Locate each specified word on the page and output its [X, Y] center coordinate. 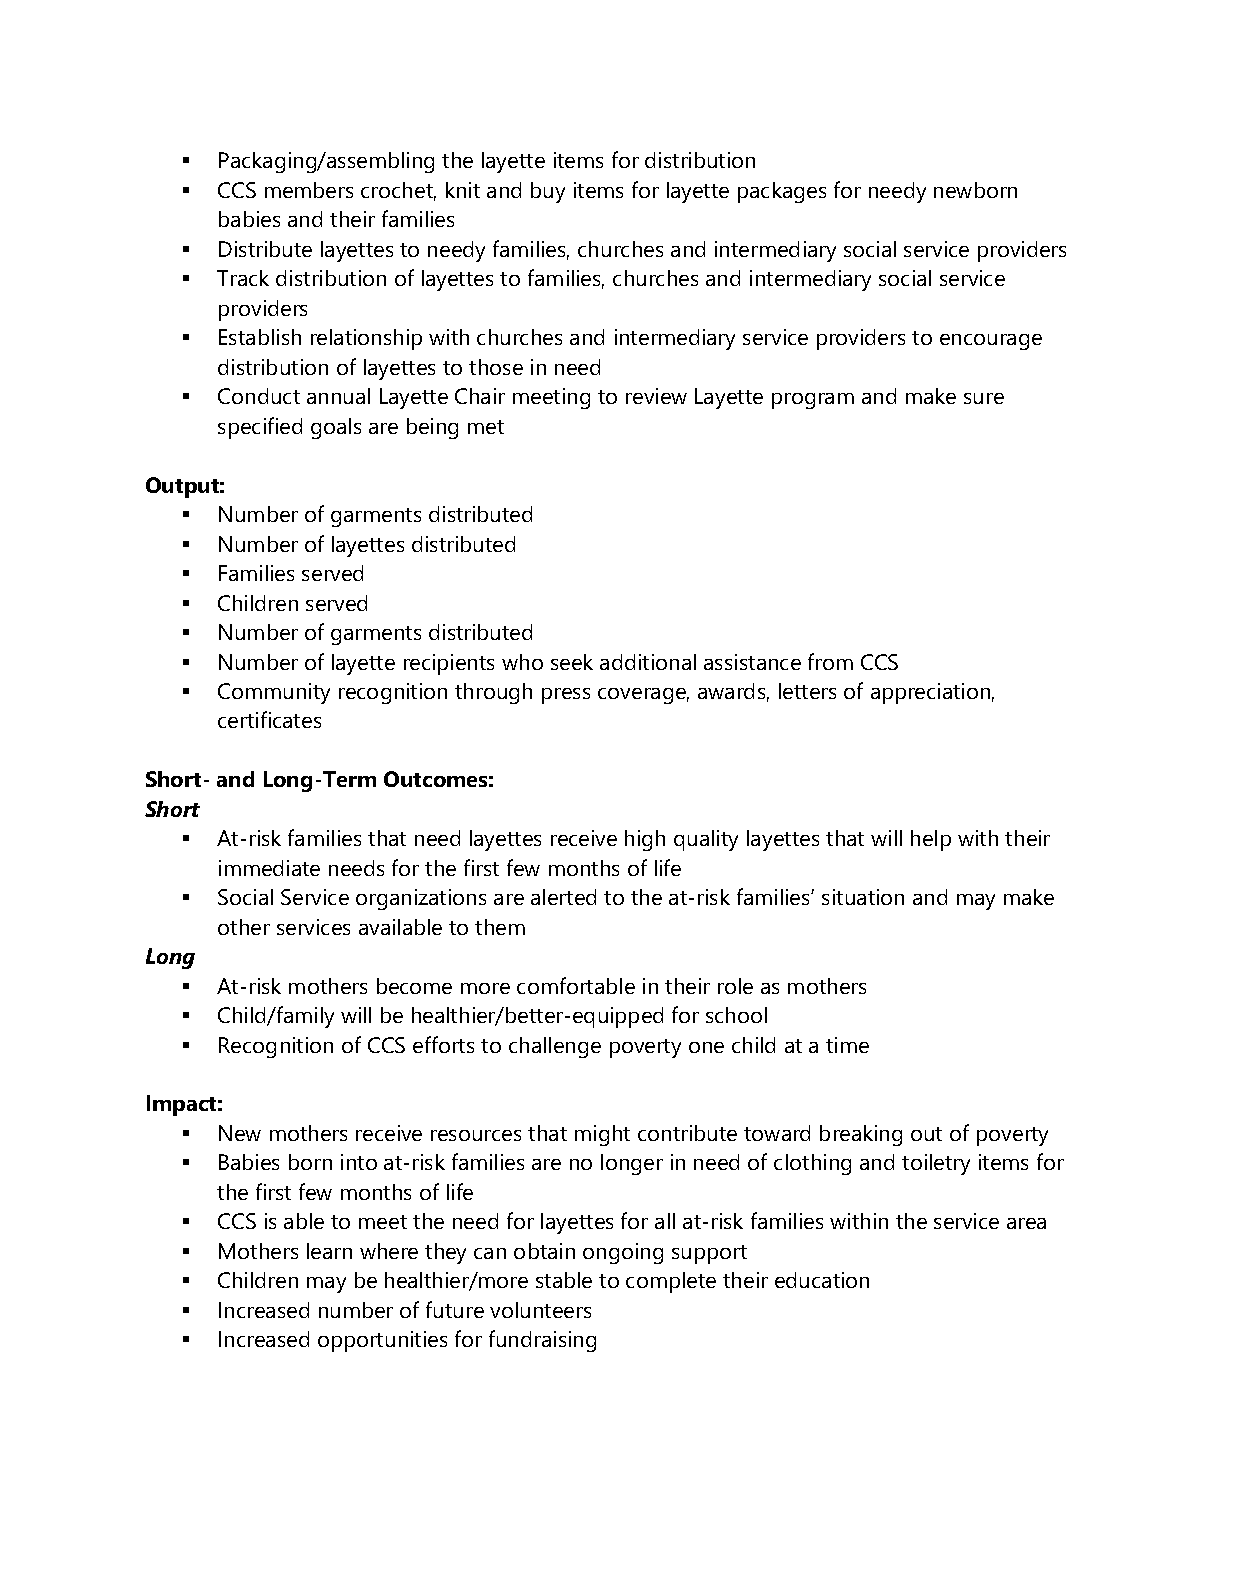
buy [548, 192]
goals [336, 428]
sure [984, 398]
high [645, 840]
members [309, 190]
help [931, 840]
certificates [269, 719]
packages [782, 192]
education [822, 1280]
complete [671, 1282]
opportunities [382, 1341]
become [414, 986]
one [706, 1047]
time [847, 1045]
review [656, 396]
